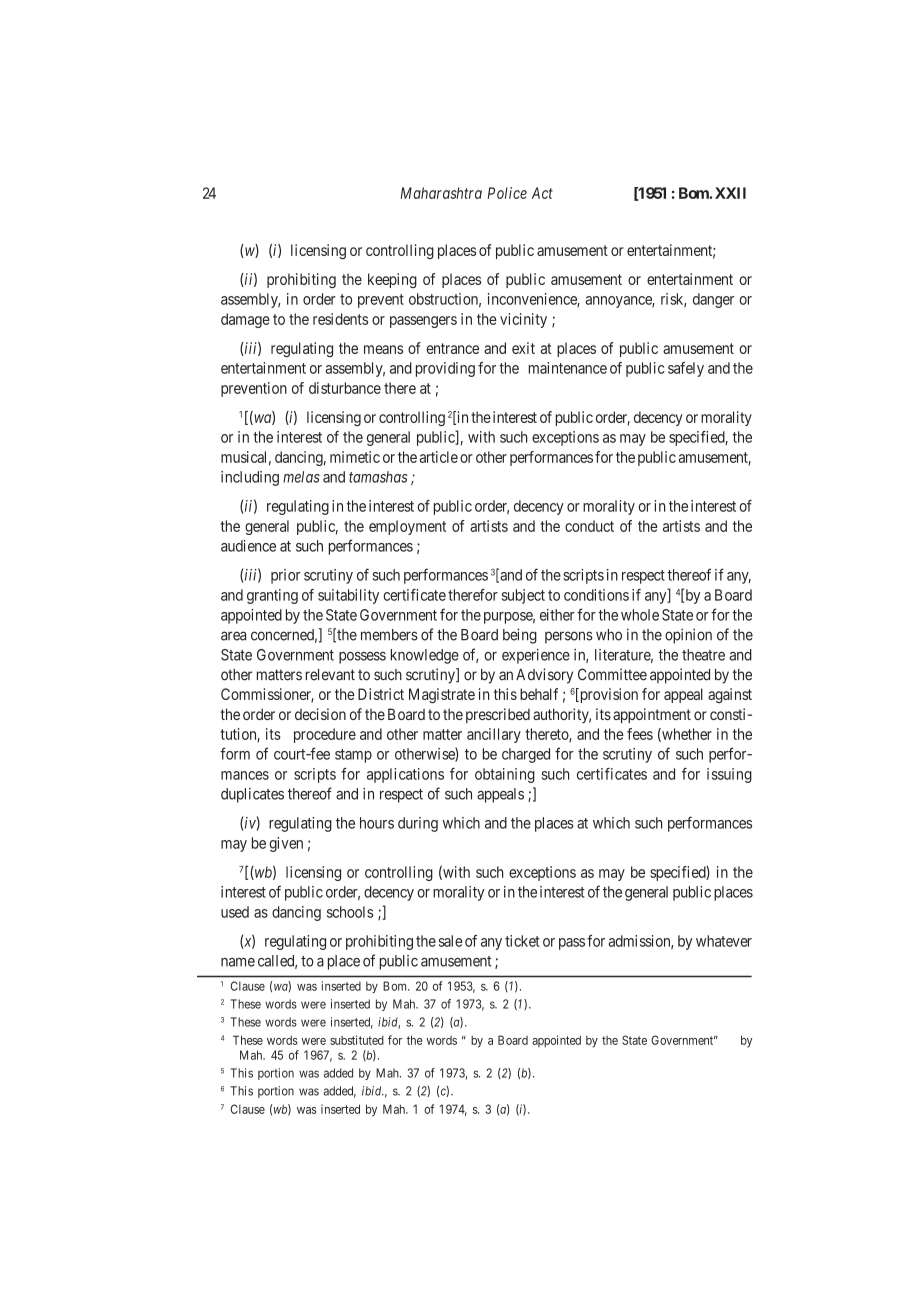 This screenshot has height=1308, width=924. I want to click on XXII, so click(730, 193).
